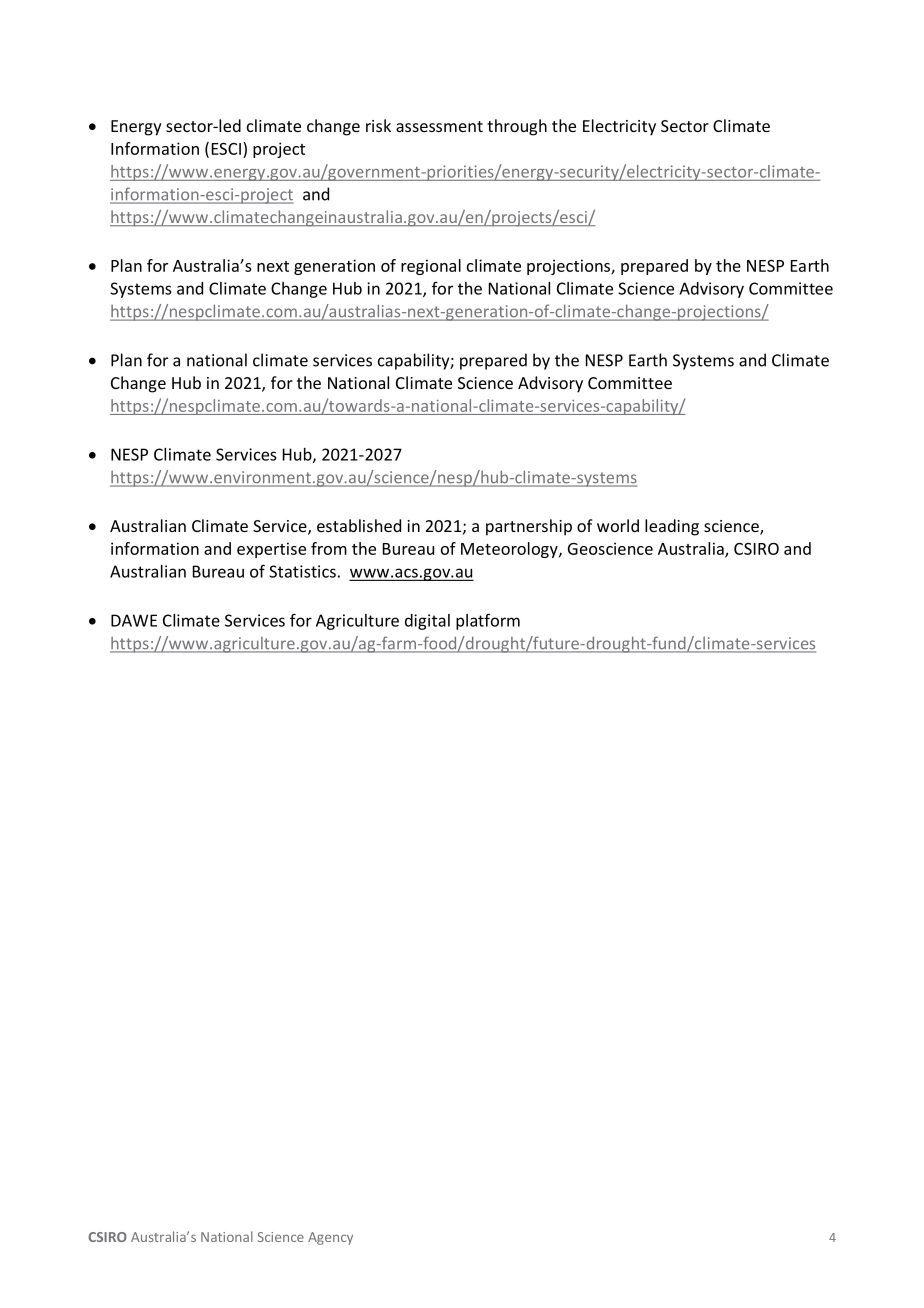  What do you see at coordinates (529, 527) in the document?
I see `partnership` at bounding box center [529, 527].
